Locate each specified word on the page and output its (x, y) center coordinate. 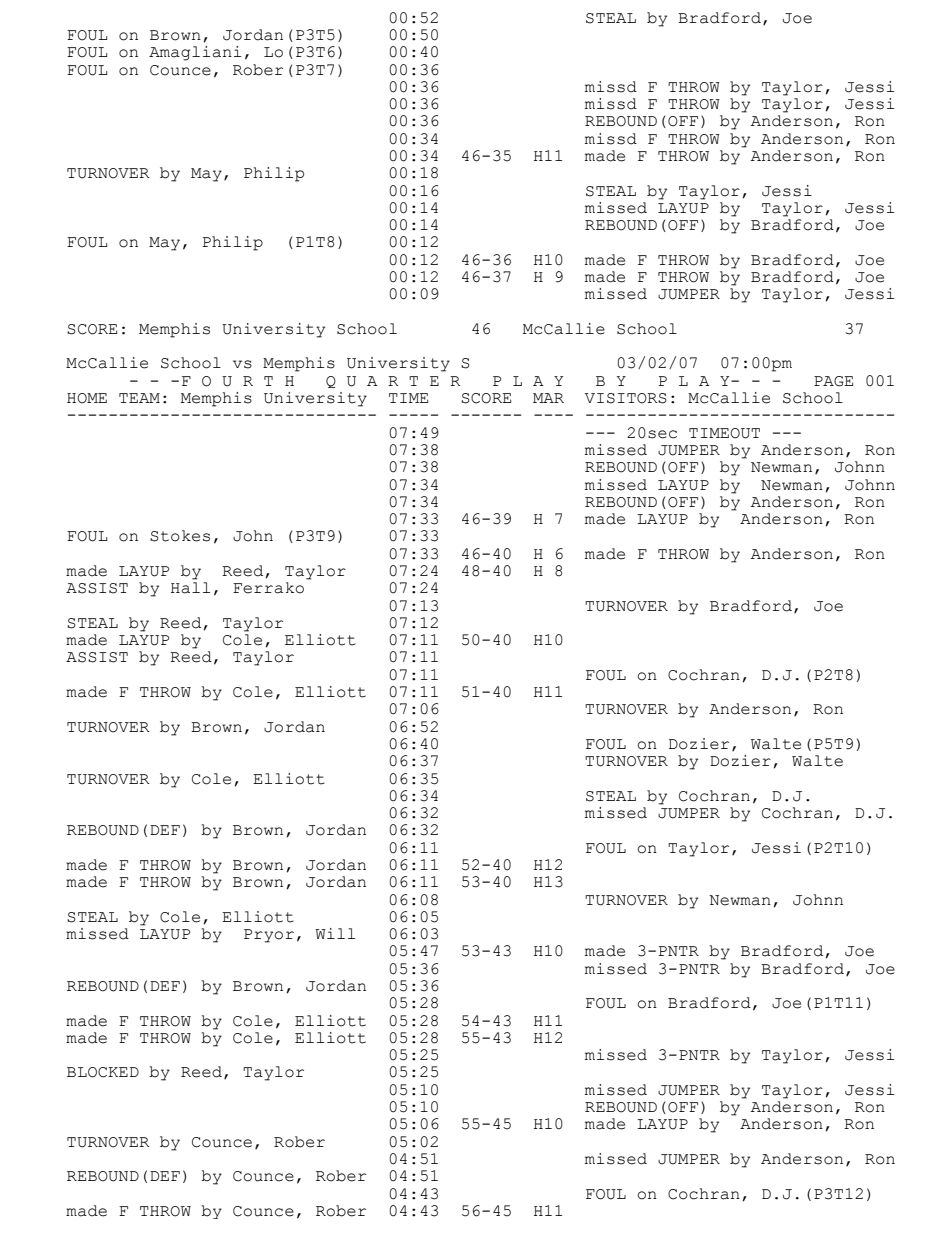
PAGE (833, 381)
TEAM (139, 398)
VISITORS (626, 398)
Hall (190, 588)
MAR (548, 398)
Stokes (180, 536)
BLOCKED (103, 1072)
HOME (87, 398)
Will (335, 933)
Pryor (269, 936)
